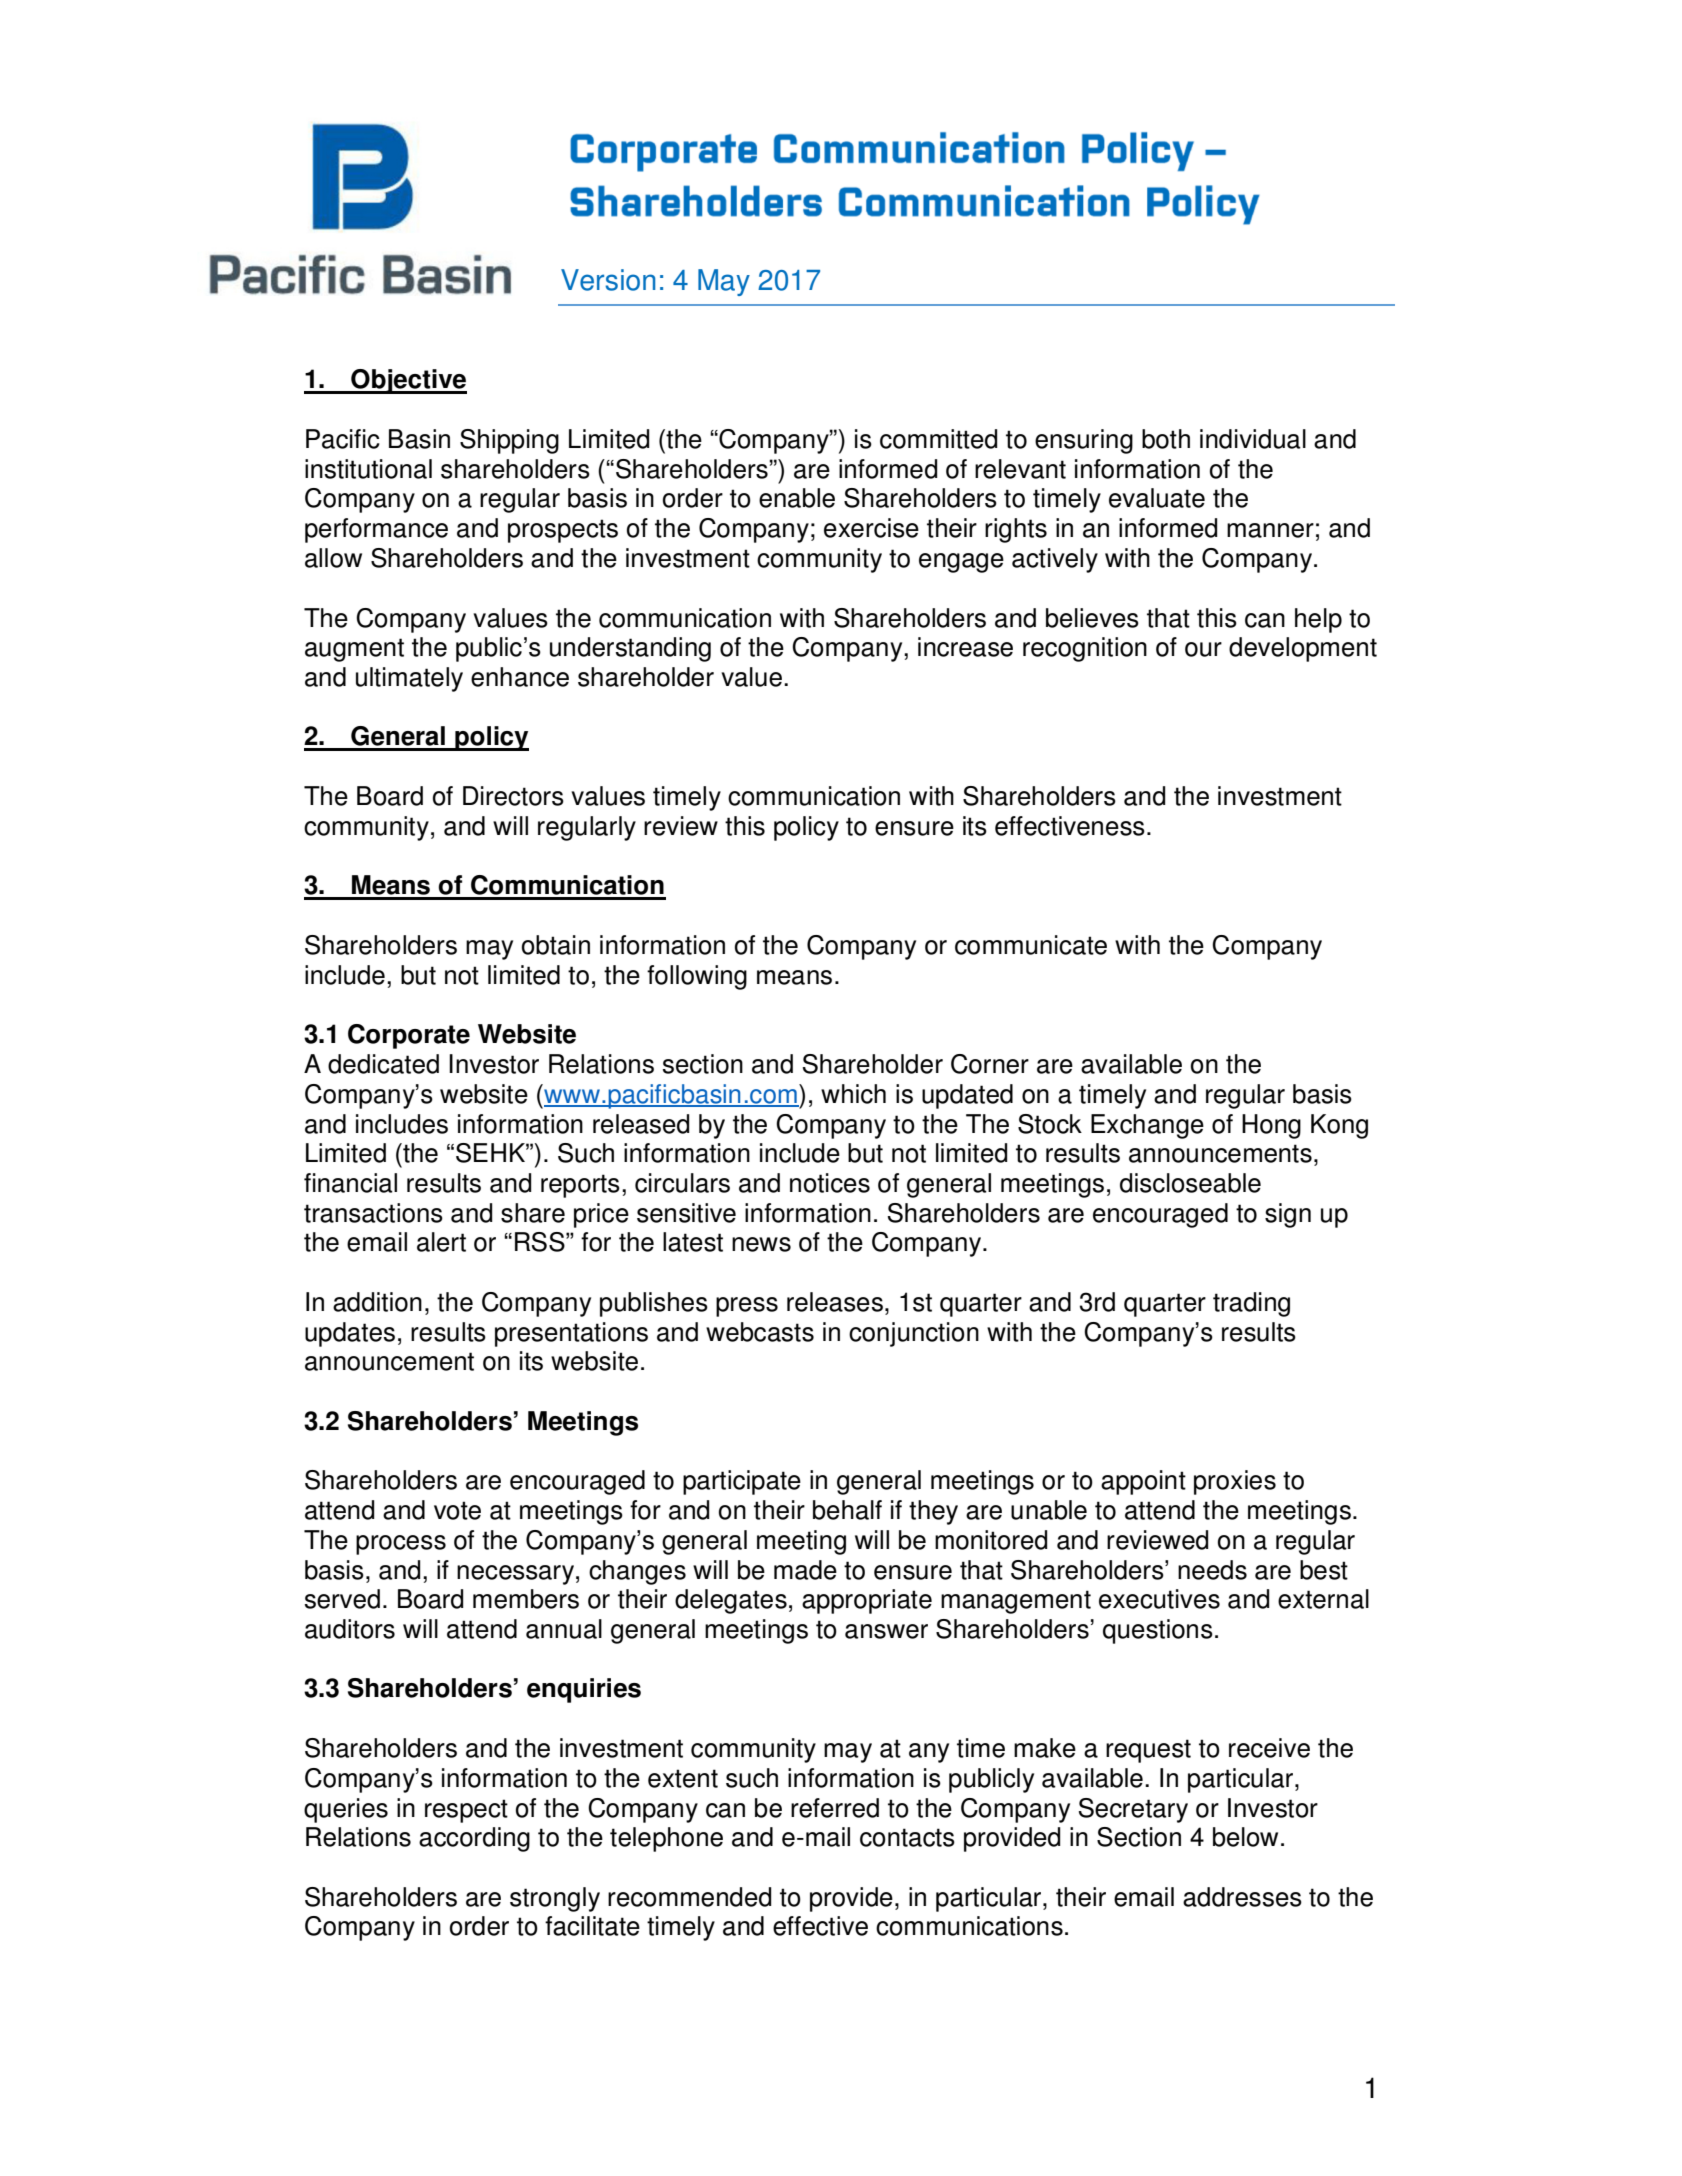  Describe the element at coordinates (1253, 439) in the screenshot. I see `individual` at that location.
